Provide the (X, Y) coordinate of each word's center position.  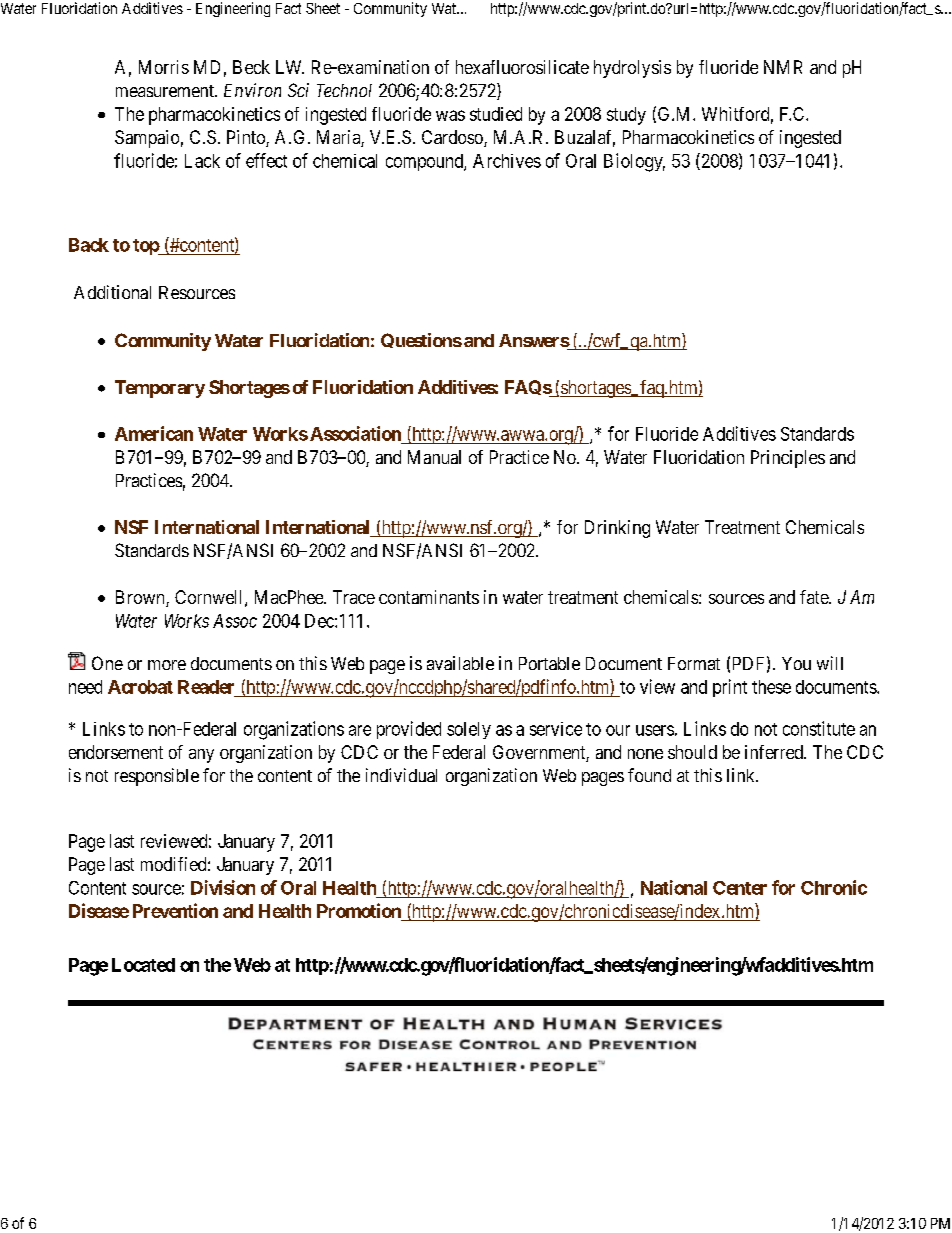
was (450, 115)
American (154, 433)
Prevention (175, 910)
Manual (434, 457)
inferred (775, 752)
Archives (507, 161)
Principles (788, 459)
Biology (634, 162)
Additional (112, 292)
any (201, 756)
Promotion (359, 910)
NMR (783, 67)
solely (469, 730)
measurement (166, 91)
